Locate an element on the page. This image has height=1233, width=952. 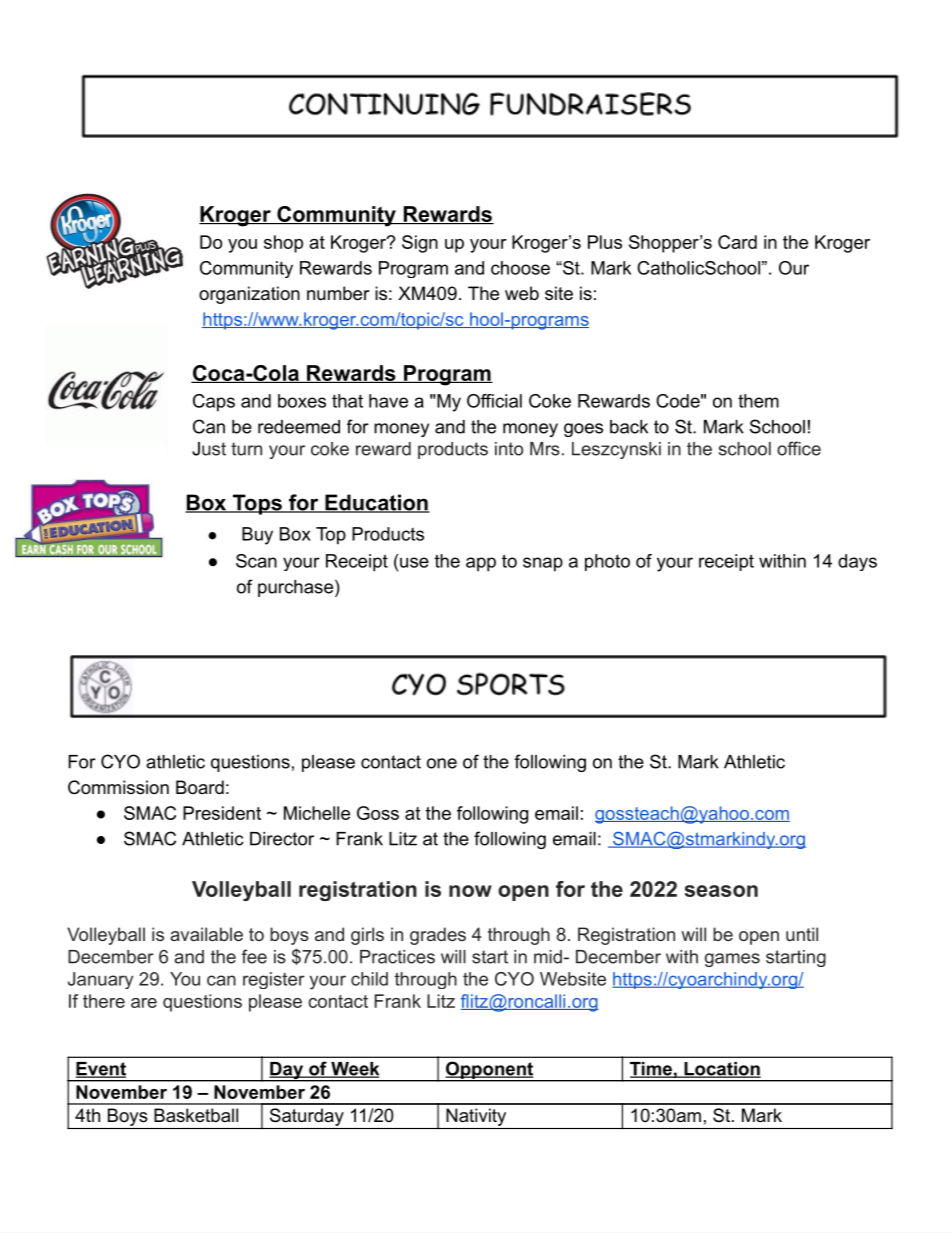
Board is located at coordinates (200, 787).
